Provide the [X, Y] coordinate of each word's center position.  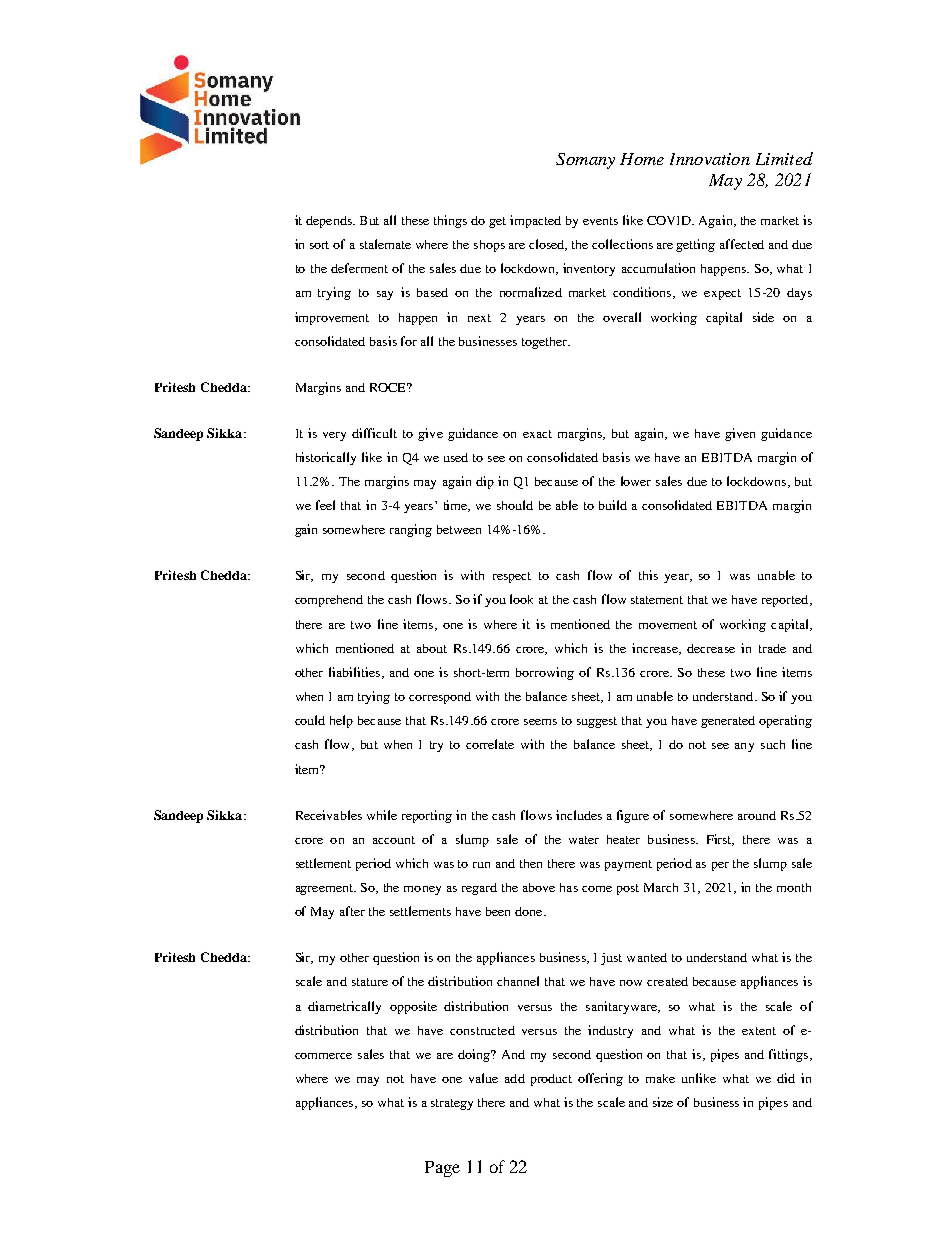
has [569, 887]
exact [537, 434]
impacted [535, 221]
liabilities [354, 672]
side [763, 317]
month [794, 887]
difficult [374, 433]
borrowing [545, 673]
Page [442, 1169]
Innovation [710, 159]
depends [330, 222]
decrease [711, 648]
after [352, 911]
